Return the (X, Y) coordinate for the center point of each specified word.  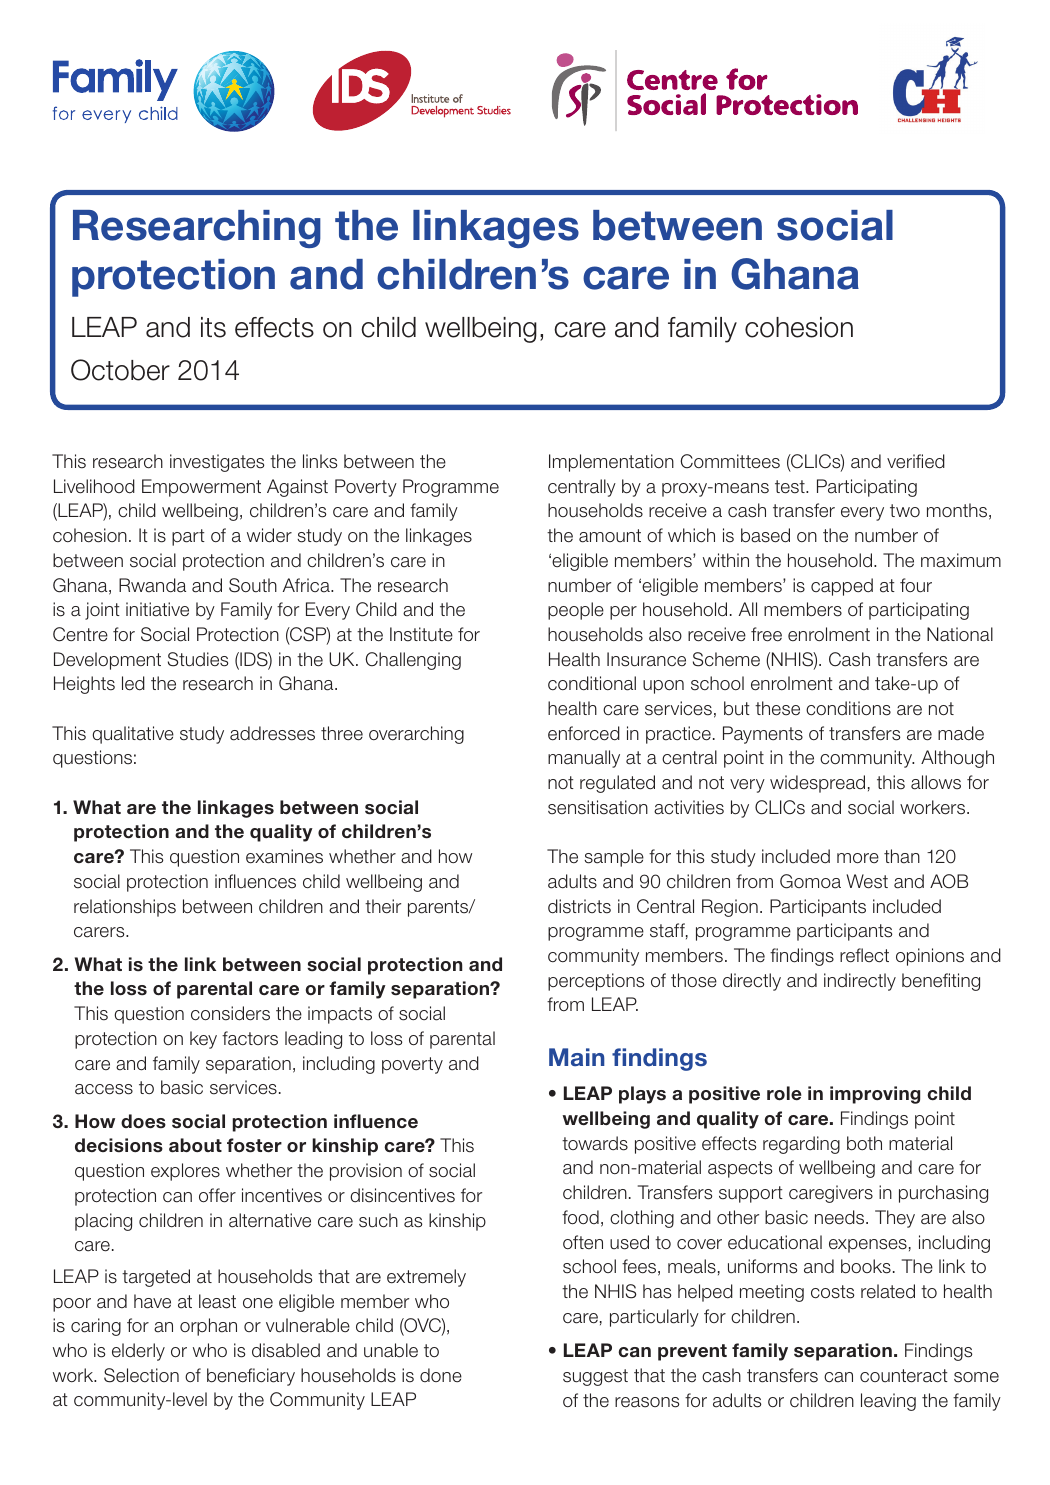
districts (579, 906)
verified (916, 461)
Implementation (611, 463)
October (120, 370)
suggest (595, 1377)
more (858, 858)
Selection (141, 1375)
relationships (125, 908)
